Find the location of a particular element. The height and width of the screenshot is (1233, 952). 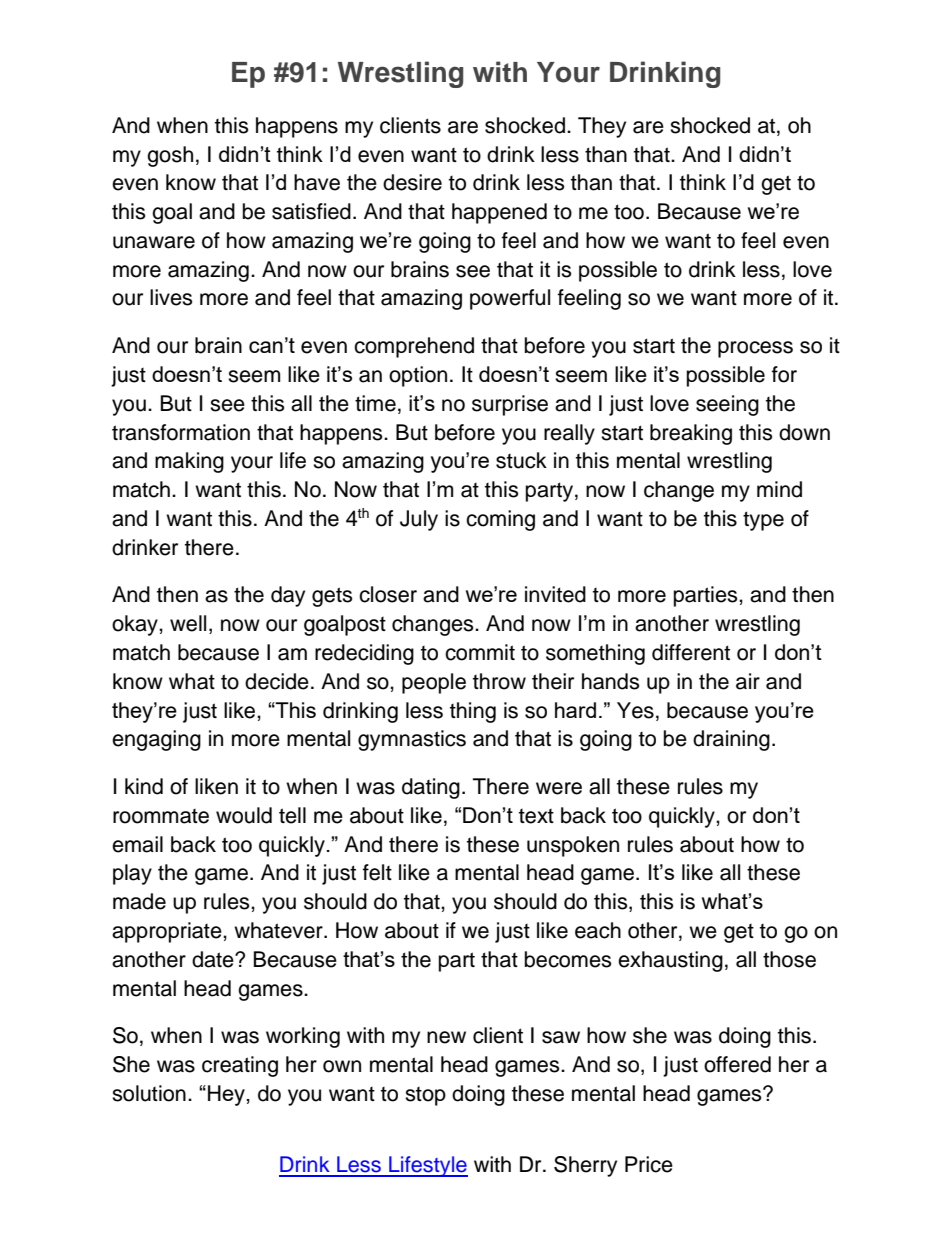

seeing is located at coordinates (727, 405).
